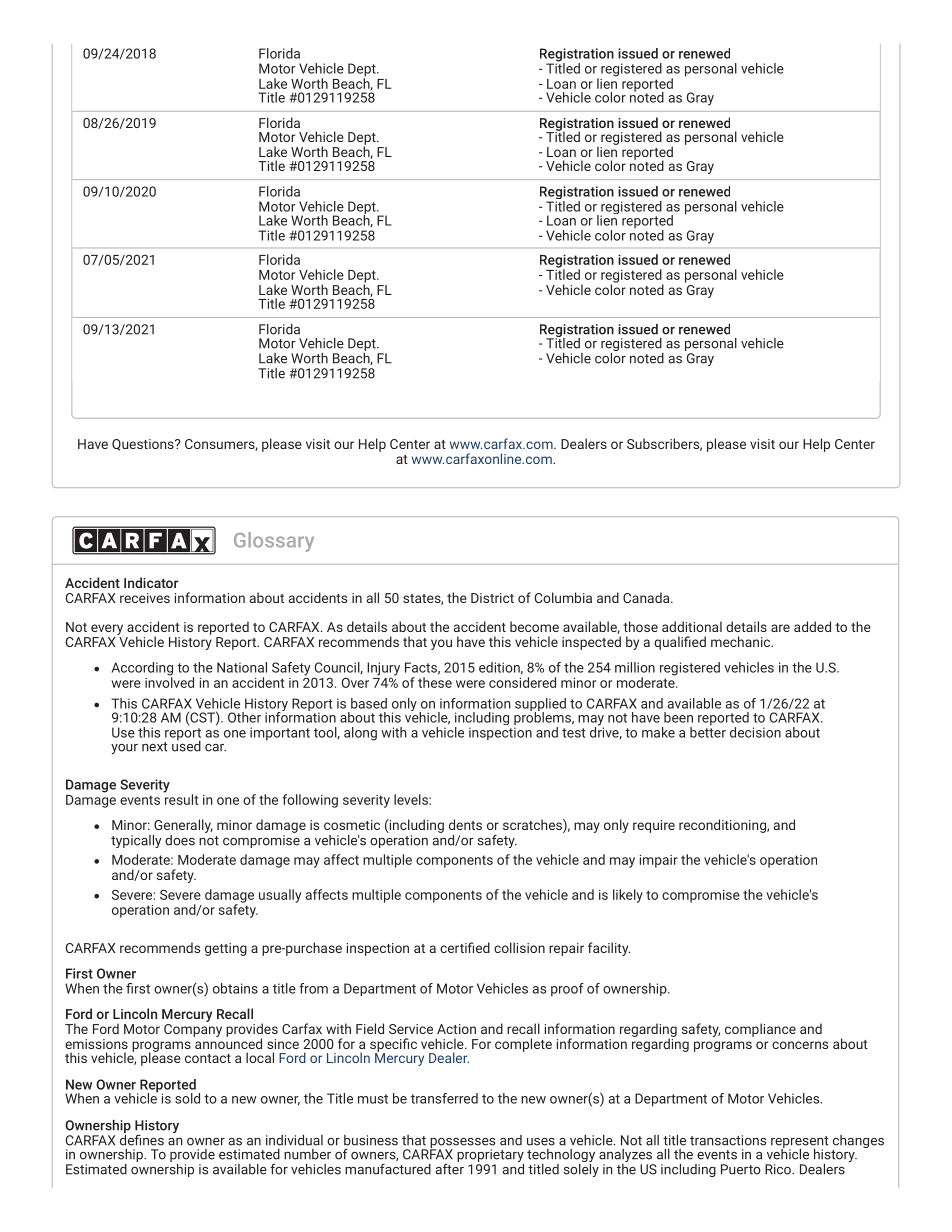  I want to click on test, so click(574, 733).
